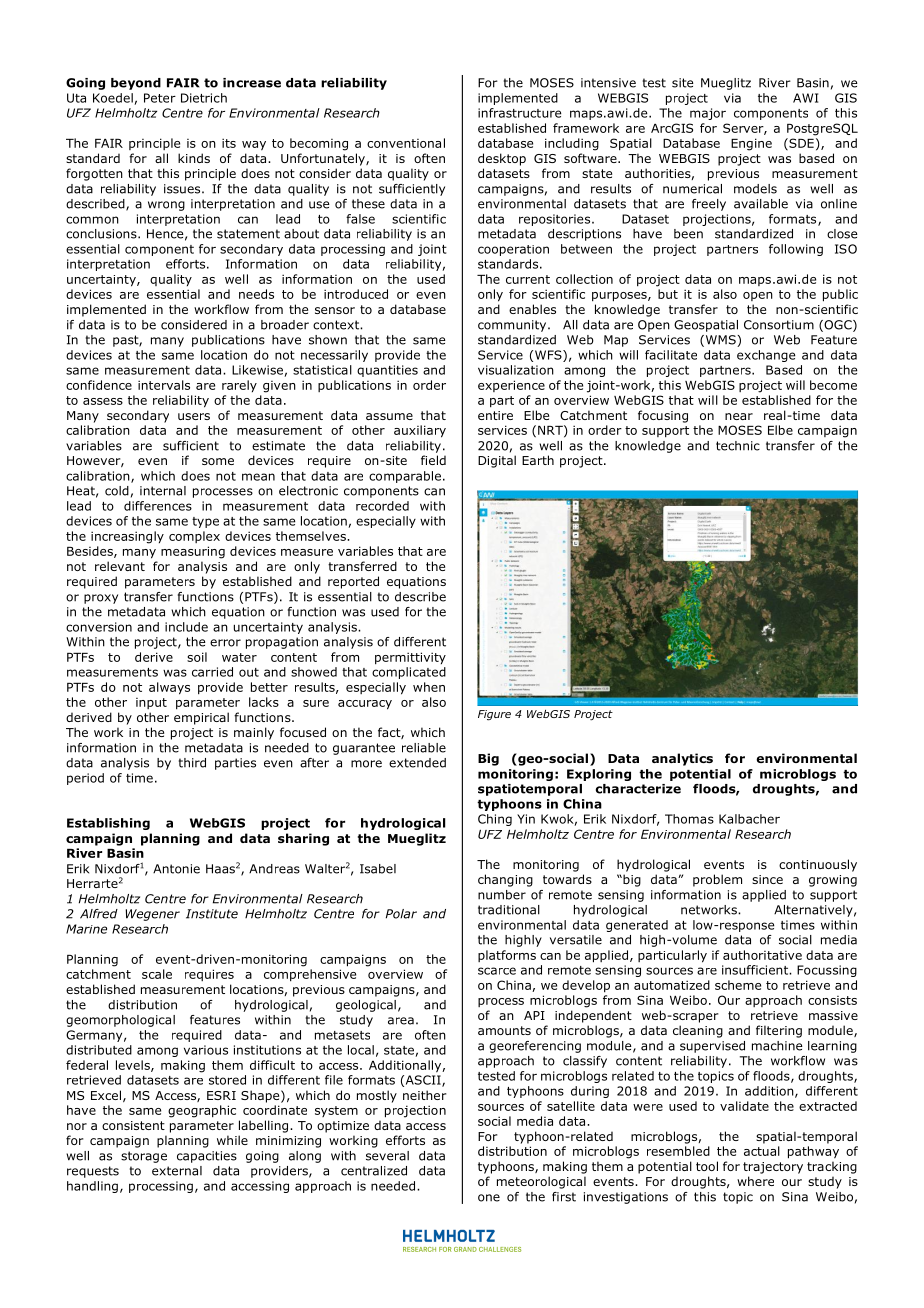 The image size is (924, 1308). I want to click on several, so click(387, 1156).
